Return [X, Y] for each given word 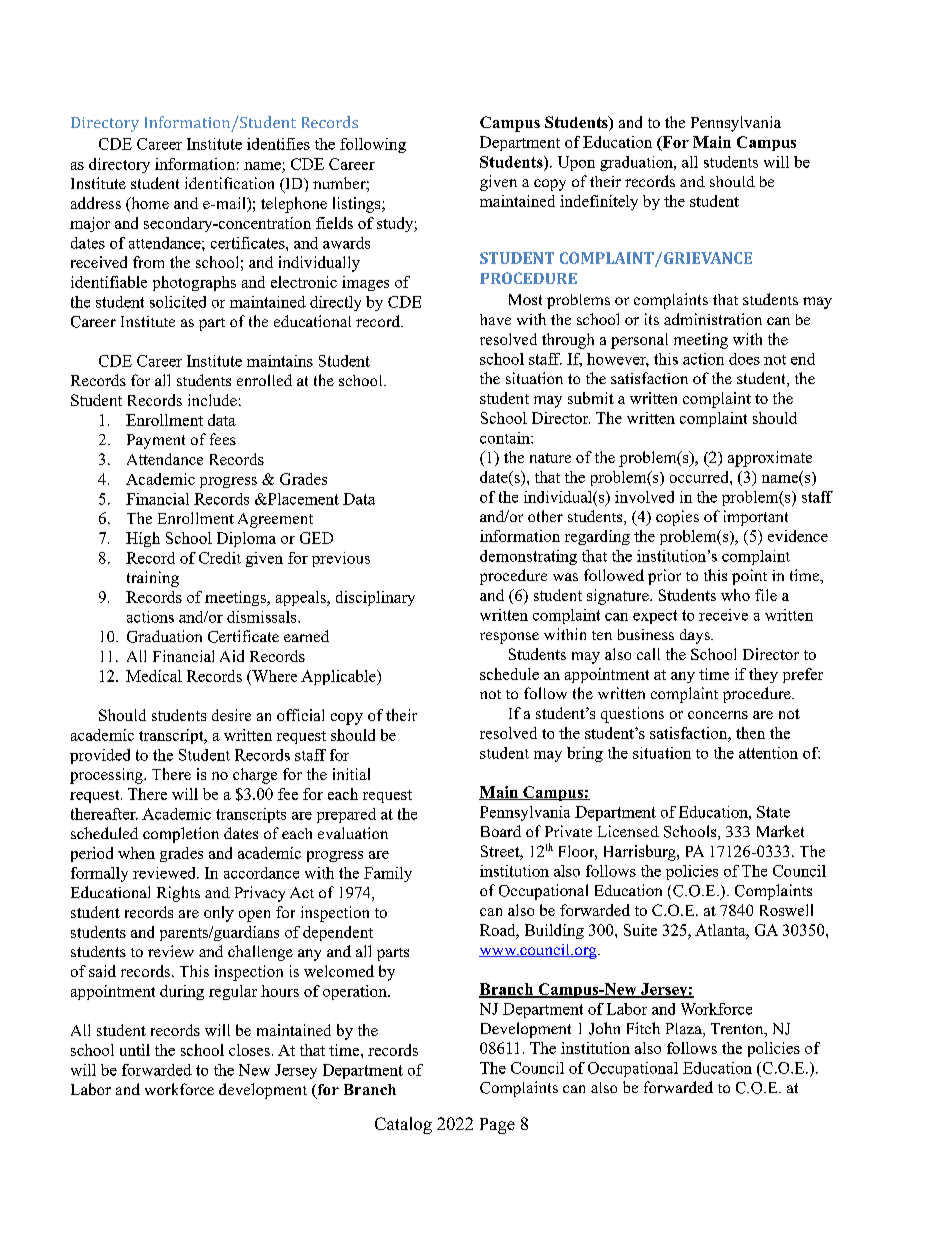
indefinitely [599, 202]
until [135, 1050]
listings [358, 205]
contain [506, 438]
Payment [156, 441]
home [149, 204]
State [773, 812]
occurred [700, 477]
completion [181, 835]
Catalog [403, 1125]
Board [501, 831]
